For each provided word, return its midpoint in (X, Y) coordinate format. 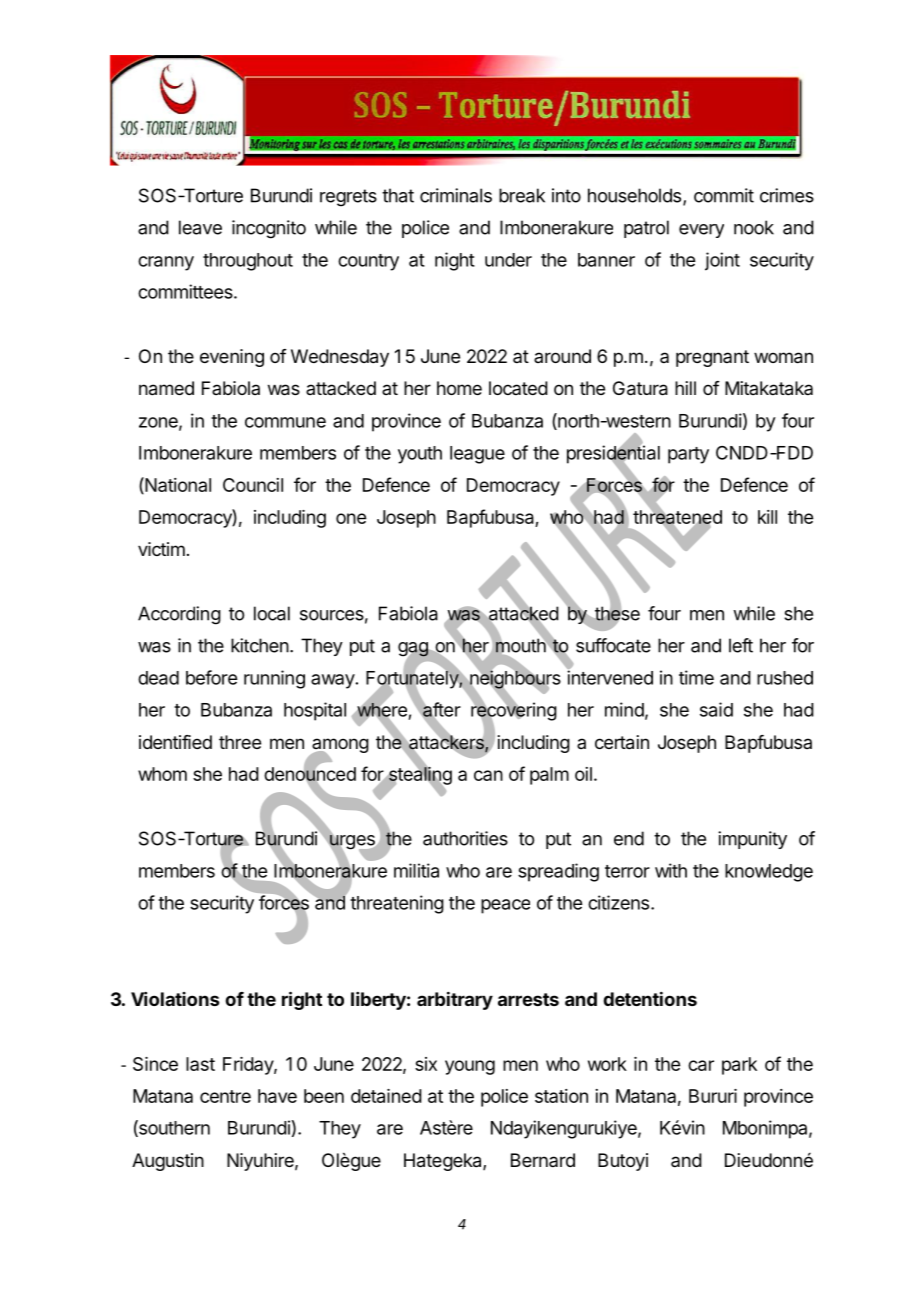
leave (200, 227)
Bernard (543, 1160)
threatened (677, 517)
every (701, 231)
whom (162, 774)
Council (253, 485)
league (477, 455)
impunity (752, 840)
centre (225, 1096)
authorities (465, 838)
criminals (456, 195)
